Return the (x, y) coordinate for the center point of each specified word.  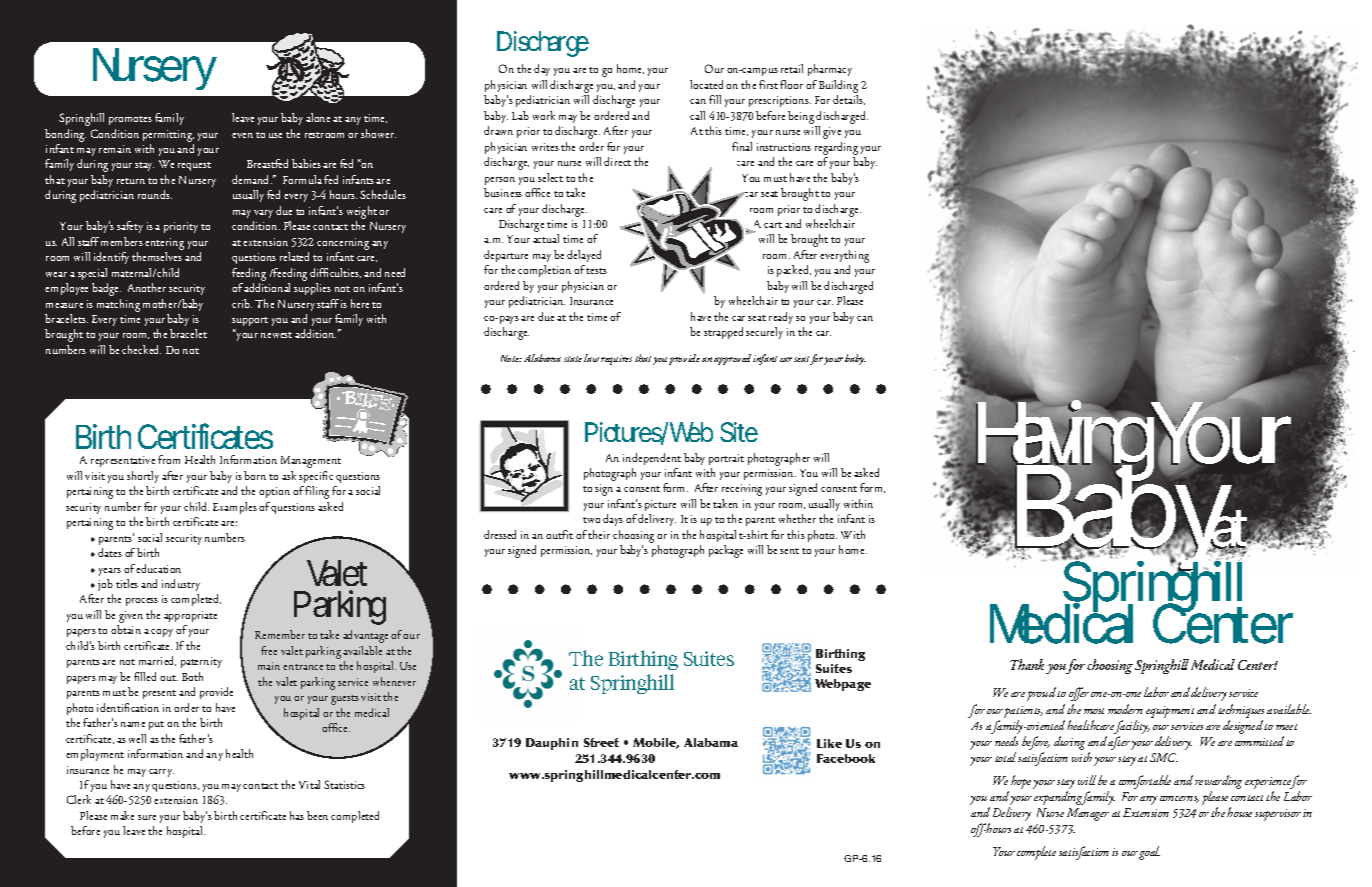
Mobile (656, 743)
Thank (1027, 664)
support (250, 321)
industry (181, 585)
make (122, 815)
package (726, 551)
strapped (723, 333)
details (849, 100)
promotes (130, 120)
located (706, 84)
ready (781, 318)
